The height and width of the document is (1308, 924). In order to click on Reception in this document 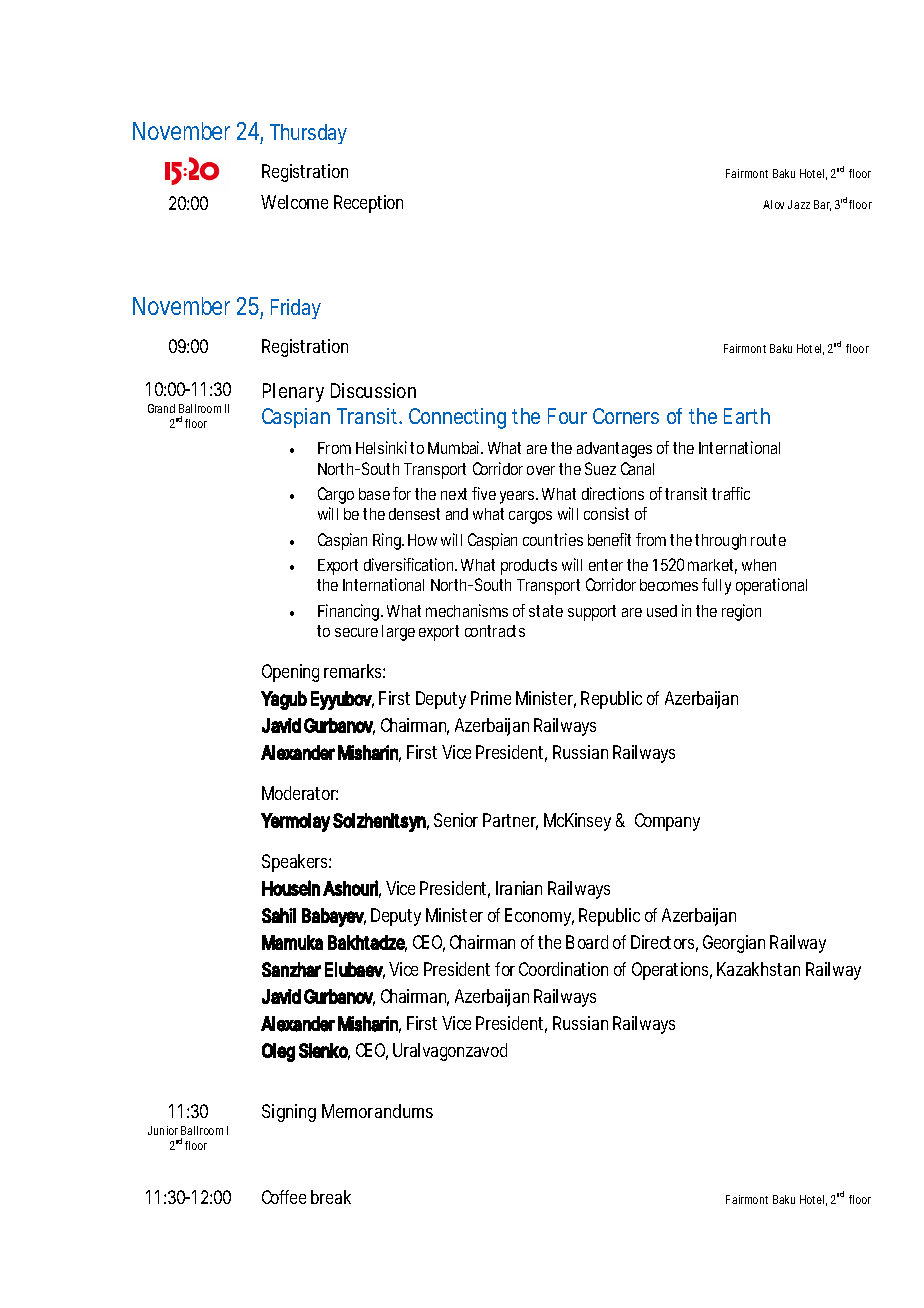, I will do `click(368, 204)`.
